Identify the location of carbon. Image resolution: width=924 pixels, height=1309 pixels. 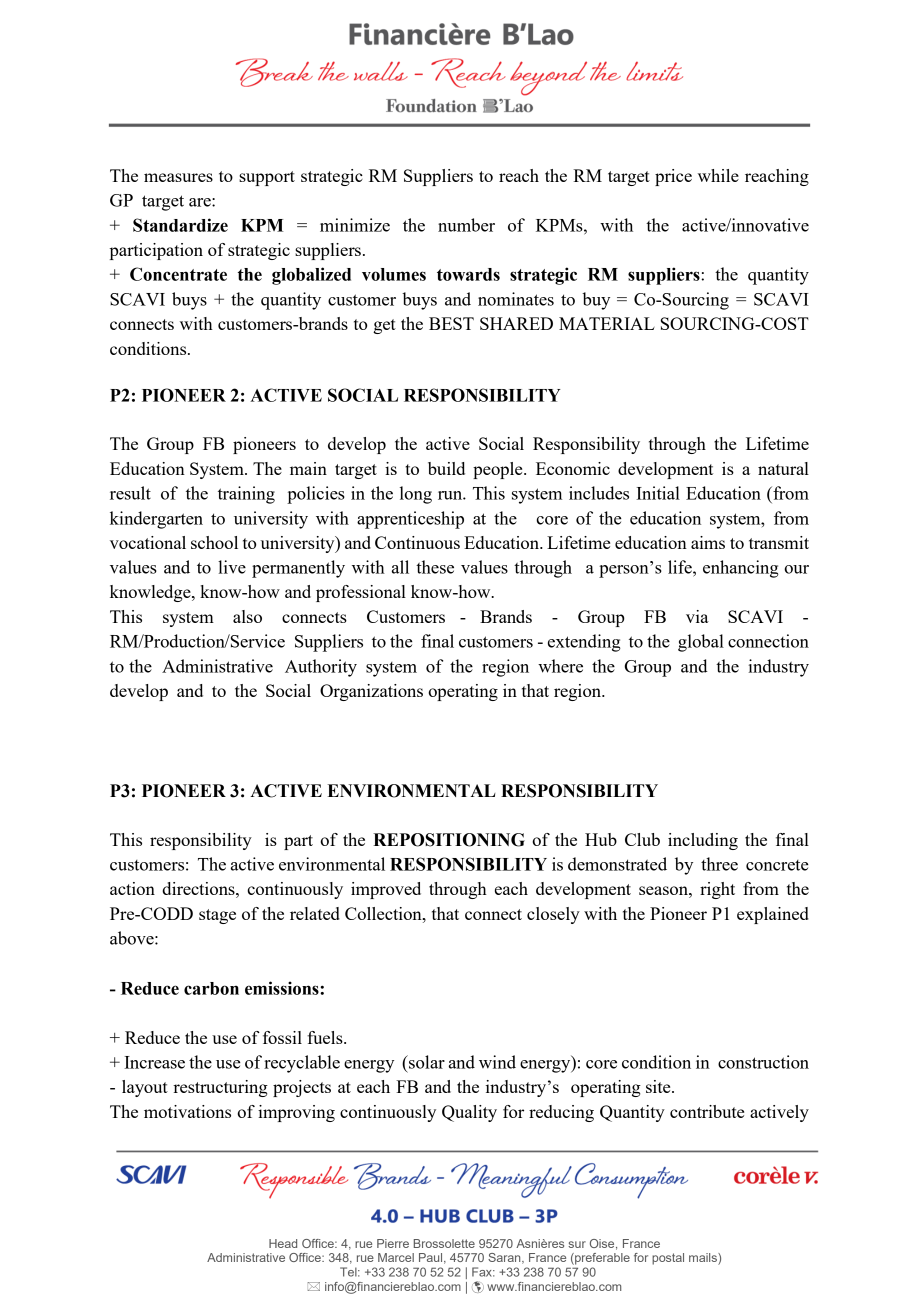
(211, 988).
